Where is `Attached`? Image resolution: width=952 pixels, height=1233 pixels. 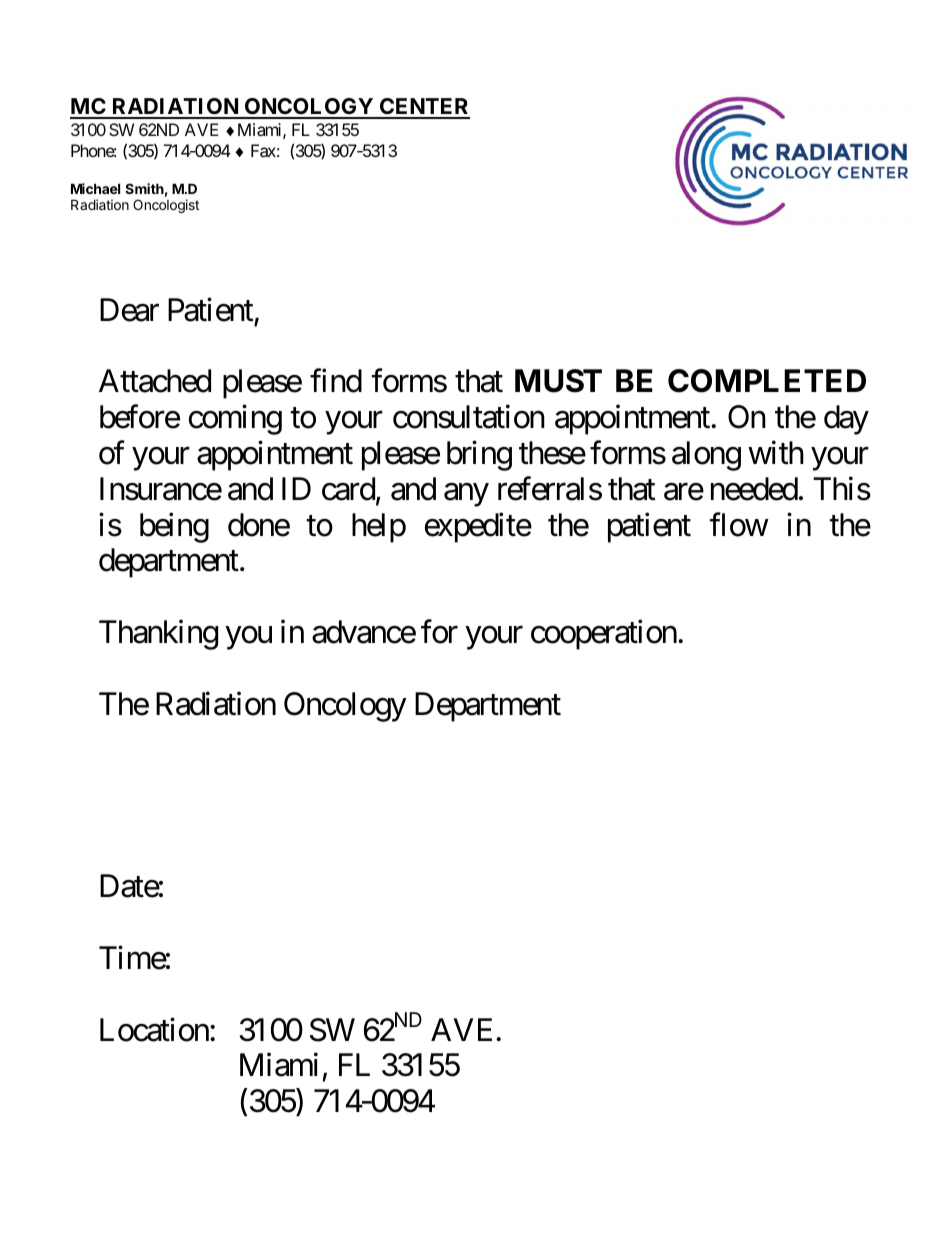
Attached is located at coordinates (155, 381).
